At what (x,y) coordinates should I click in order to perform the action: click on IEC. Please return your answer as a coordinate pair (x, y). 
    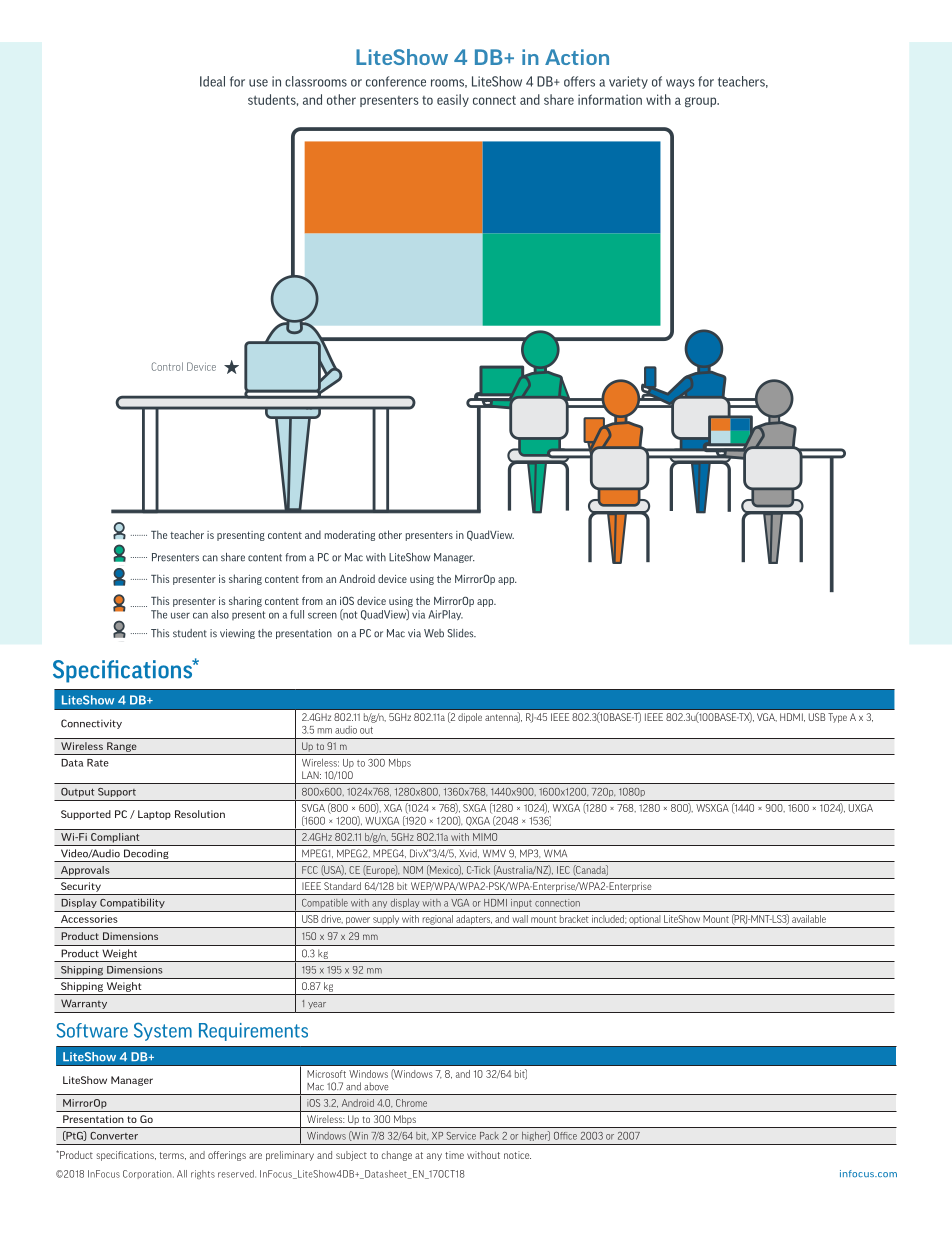
    Looking at the image, I should click on (563, 870).
